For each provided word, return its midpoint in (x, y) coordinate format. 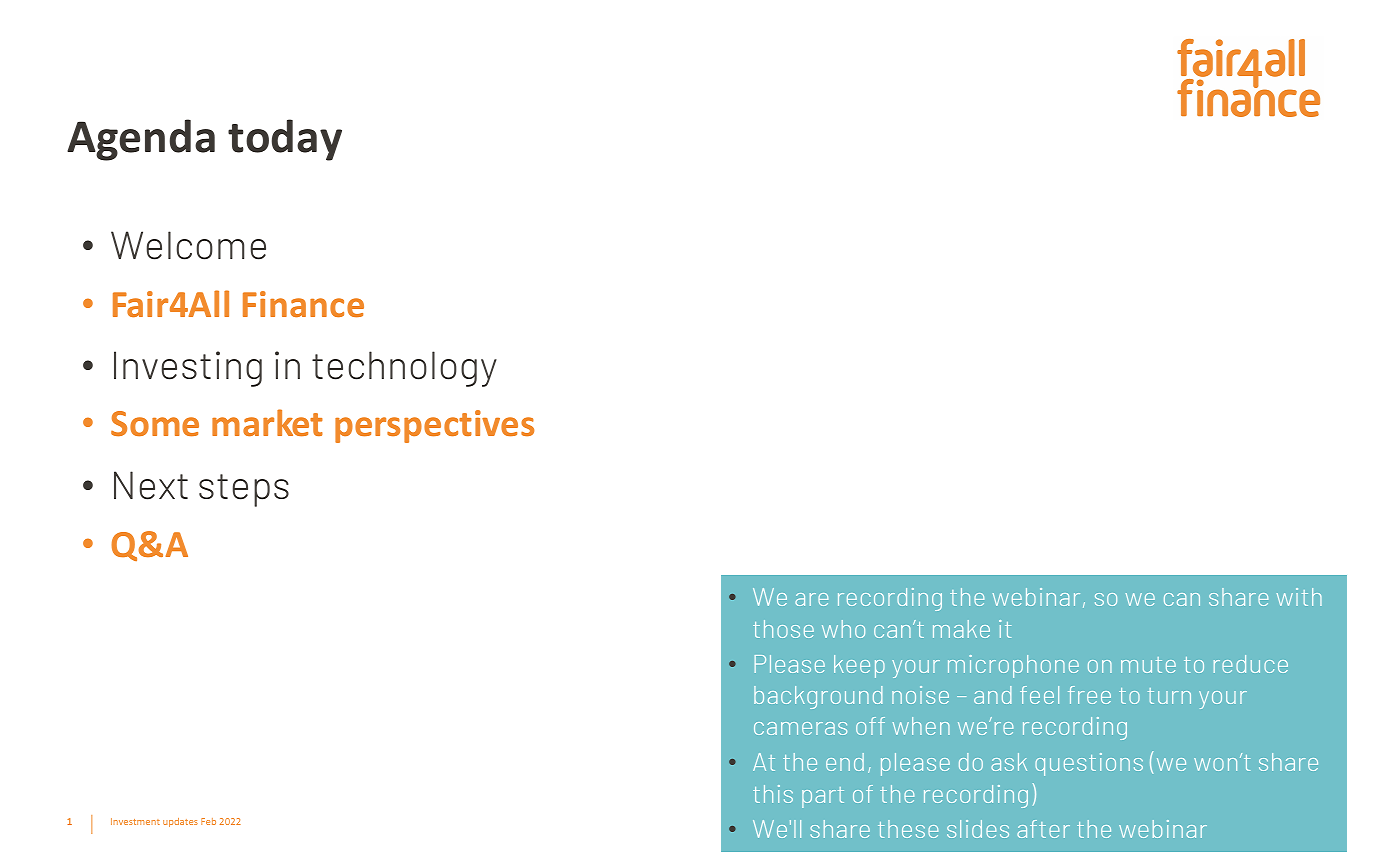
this (773, 794)
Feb (208, 821)
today (285, 140)
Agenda (141, 140)
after (1043, 829)
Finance (303, 304)
